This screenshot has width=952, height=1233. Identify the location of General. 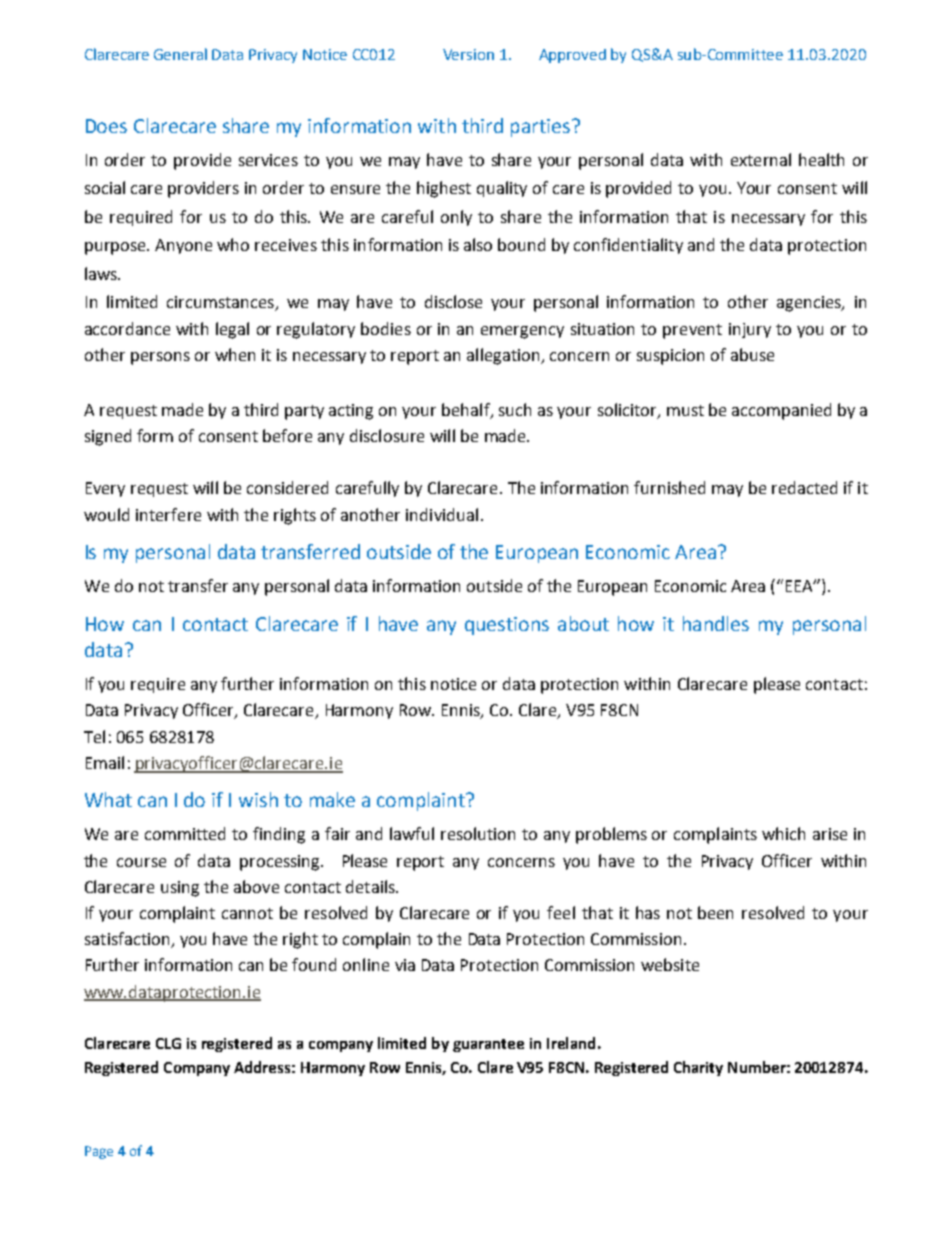
(180, 54).
